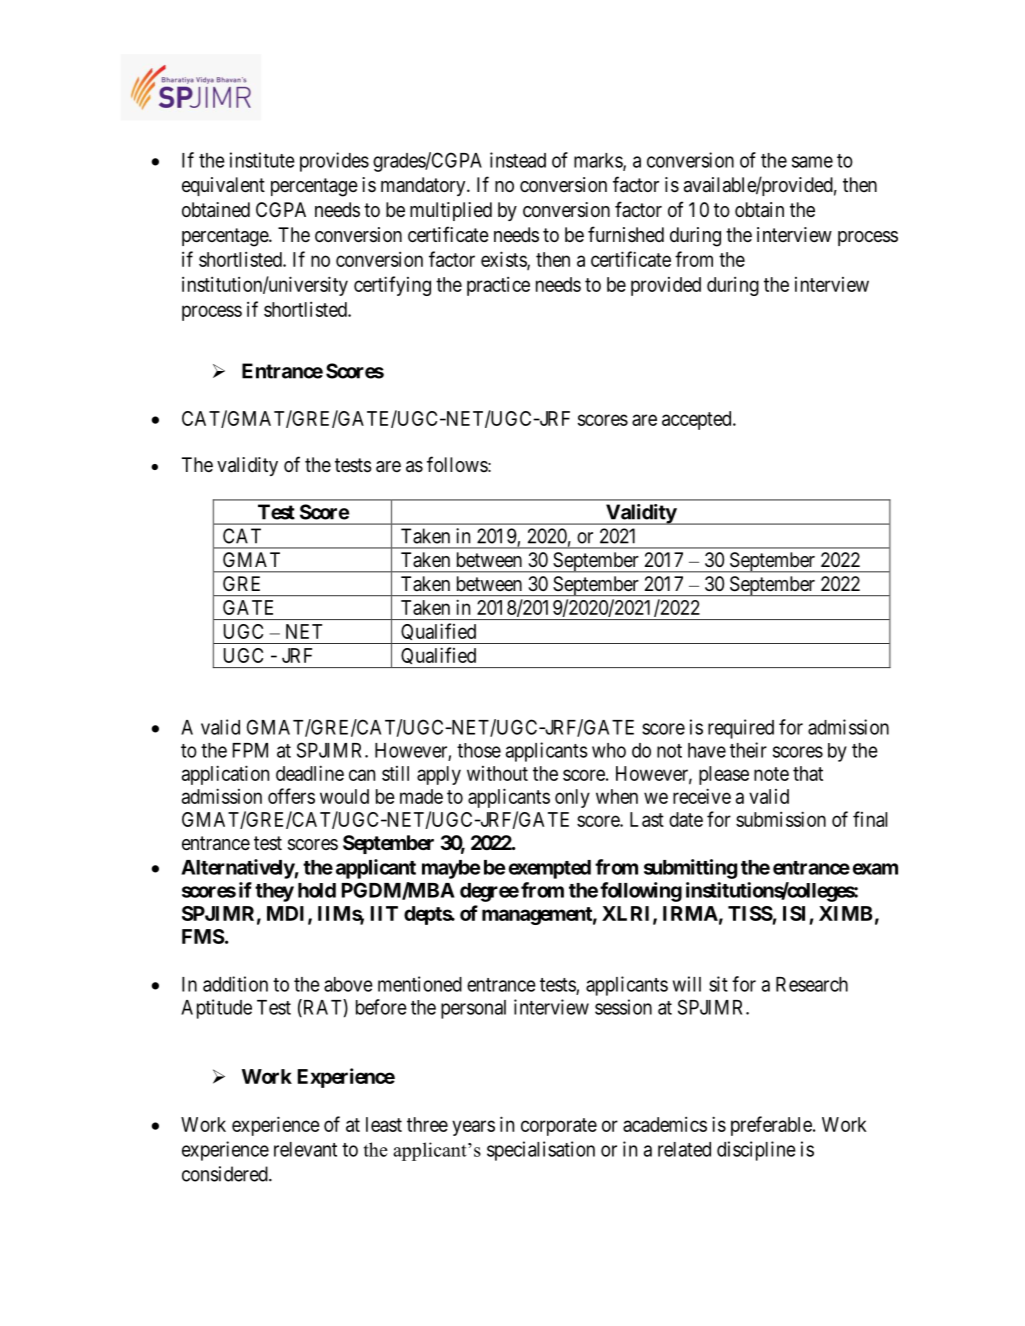  Describe the element at coordinates (392, 286) in the image. I see `certifying` at that location.
